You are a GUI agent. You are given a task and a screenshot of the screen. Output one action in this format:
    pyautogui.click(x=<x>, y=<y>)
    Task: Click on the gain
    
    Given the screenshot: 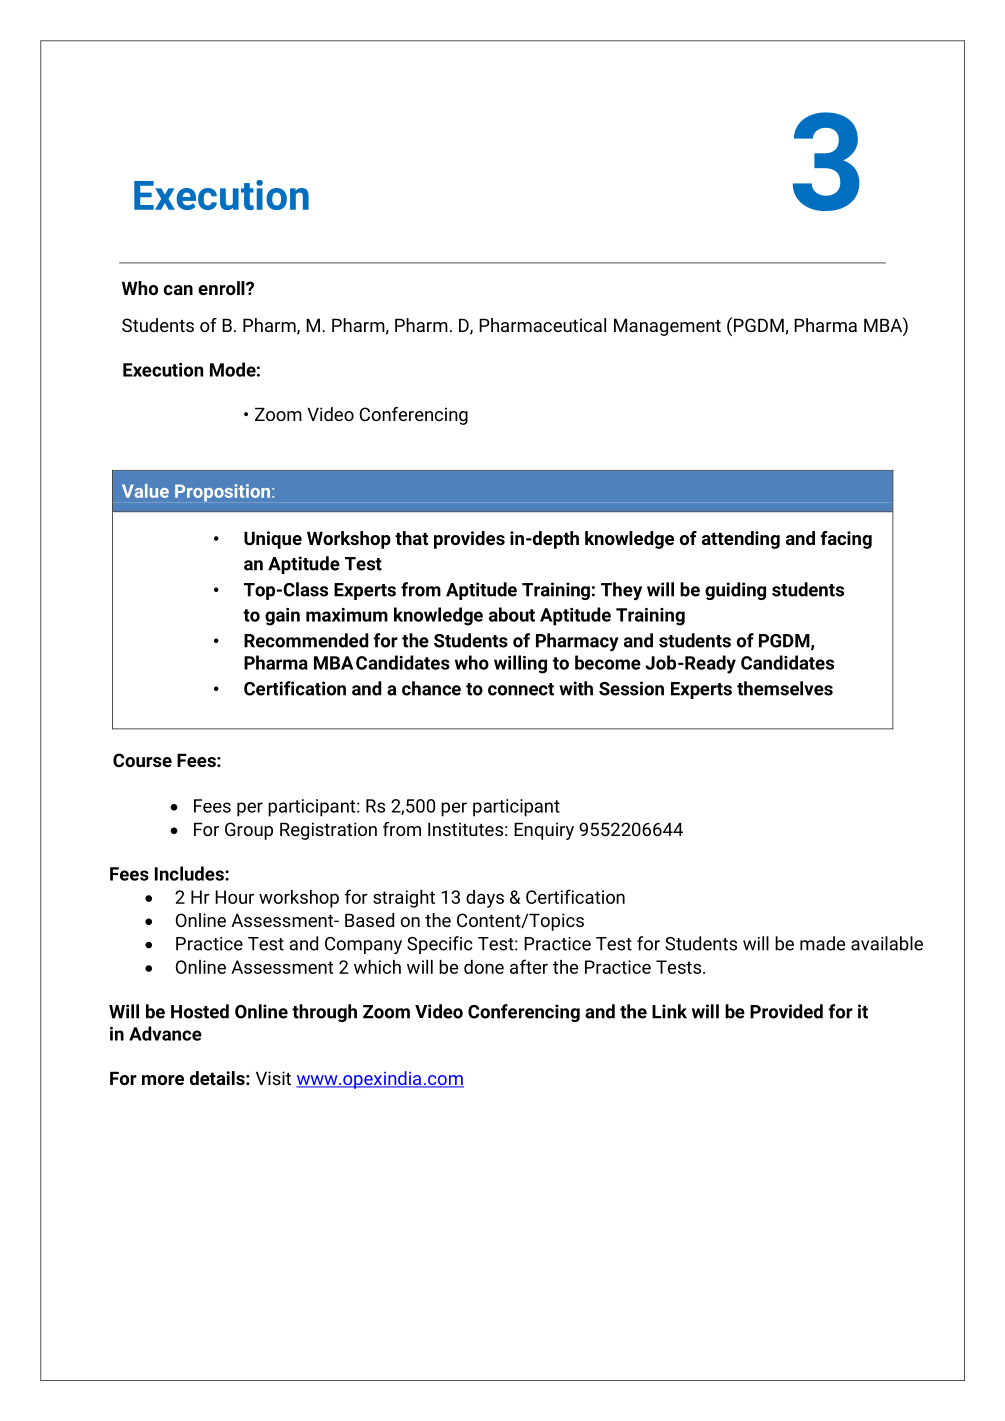 What is the action you would take?
    pyautogui.click(x=282, y=617)
